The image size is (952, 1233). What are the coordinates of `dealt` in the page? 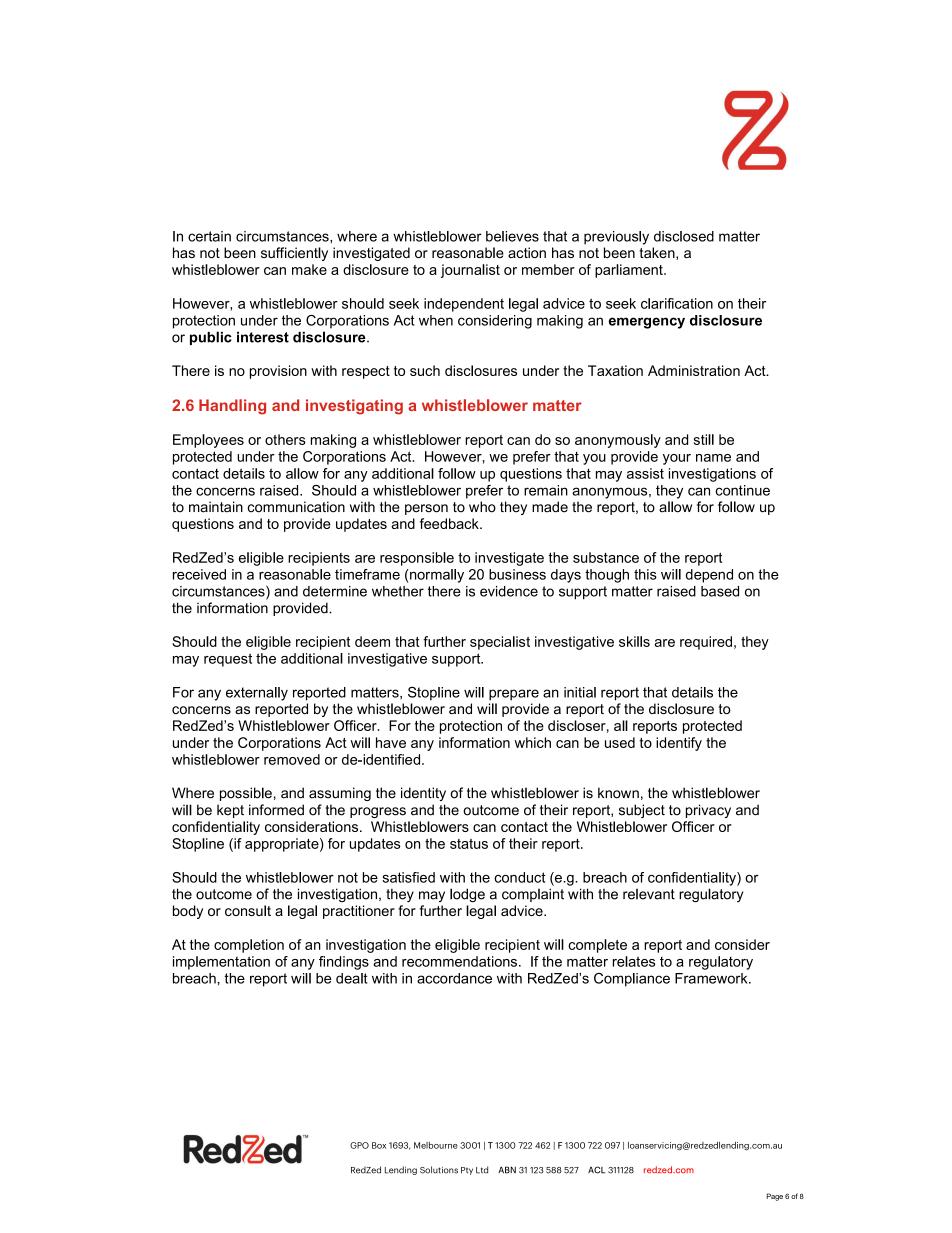 It's located at (352, 978).
